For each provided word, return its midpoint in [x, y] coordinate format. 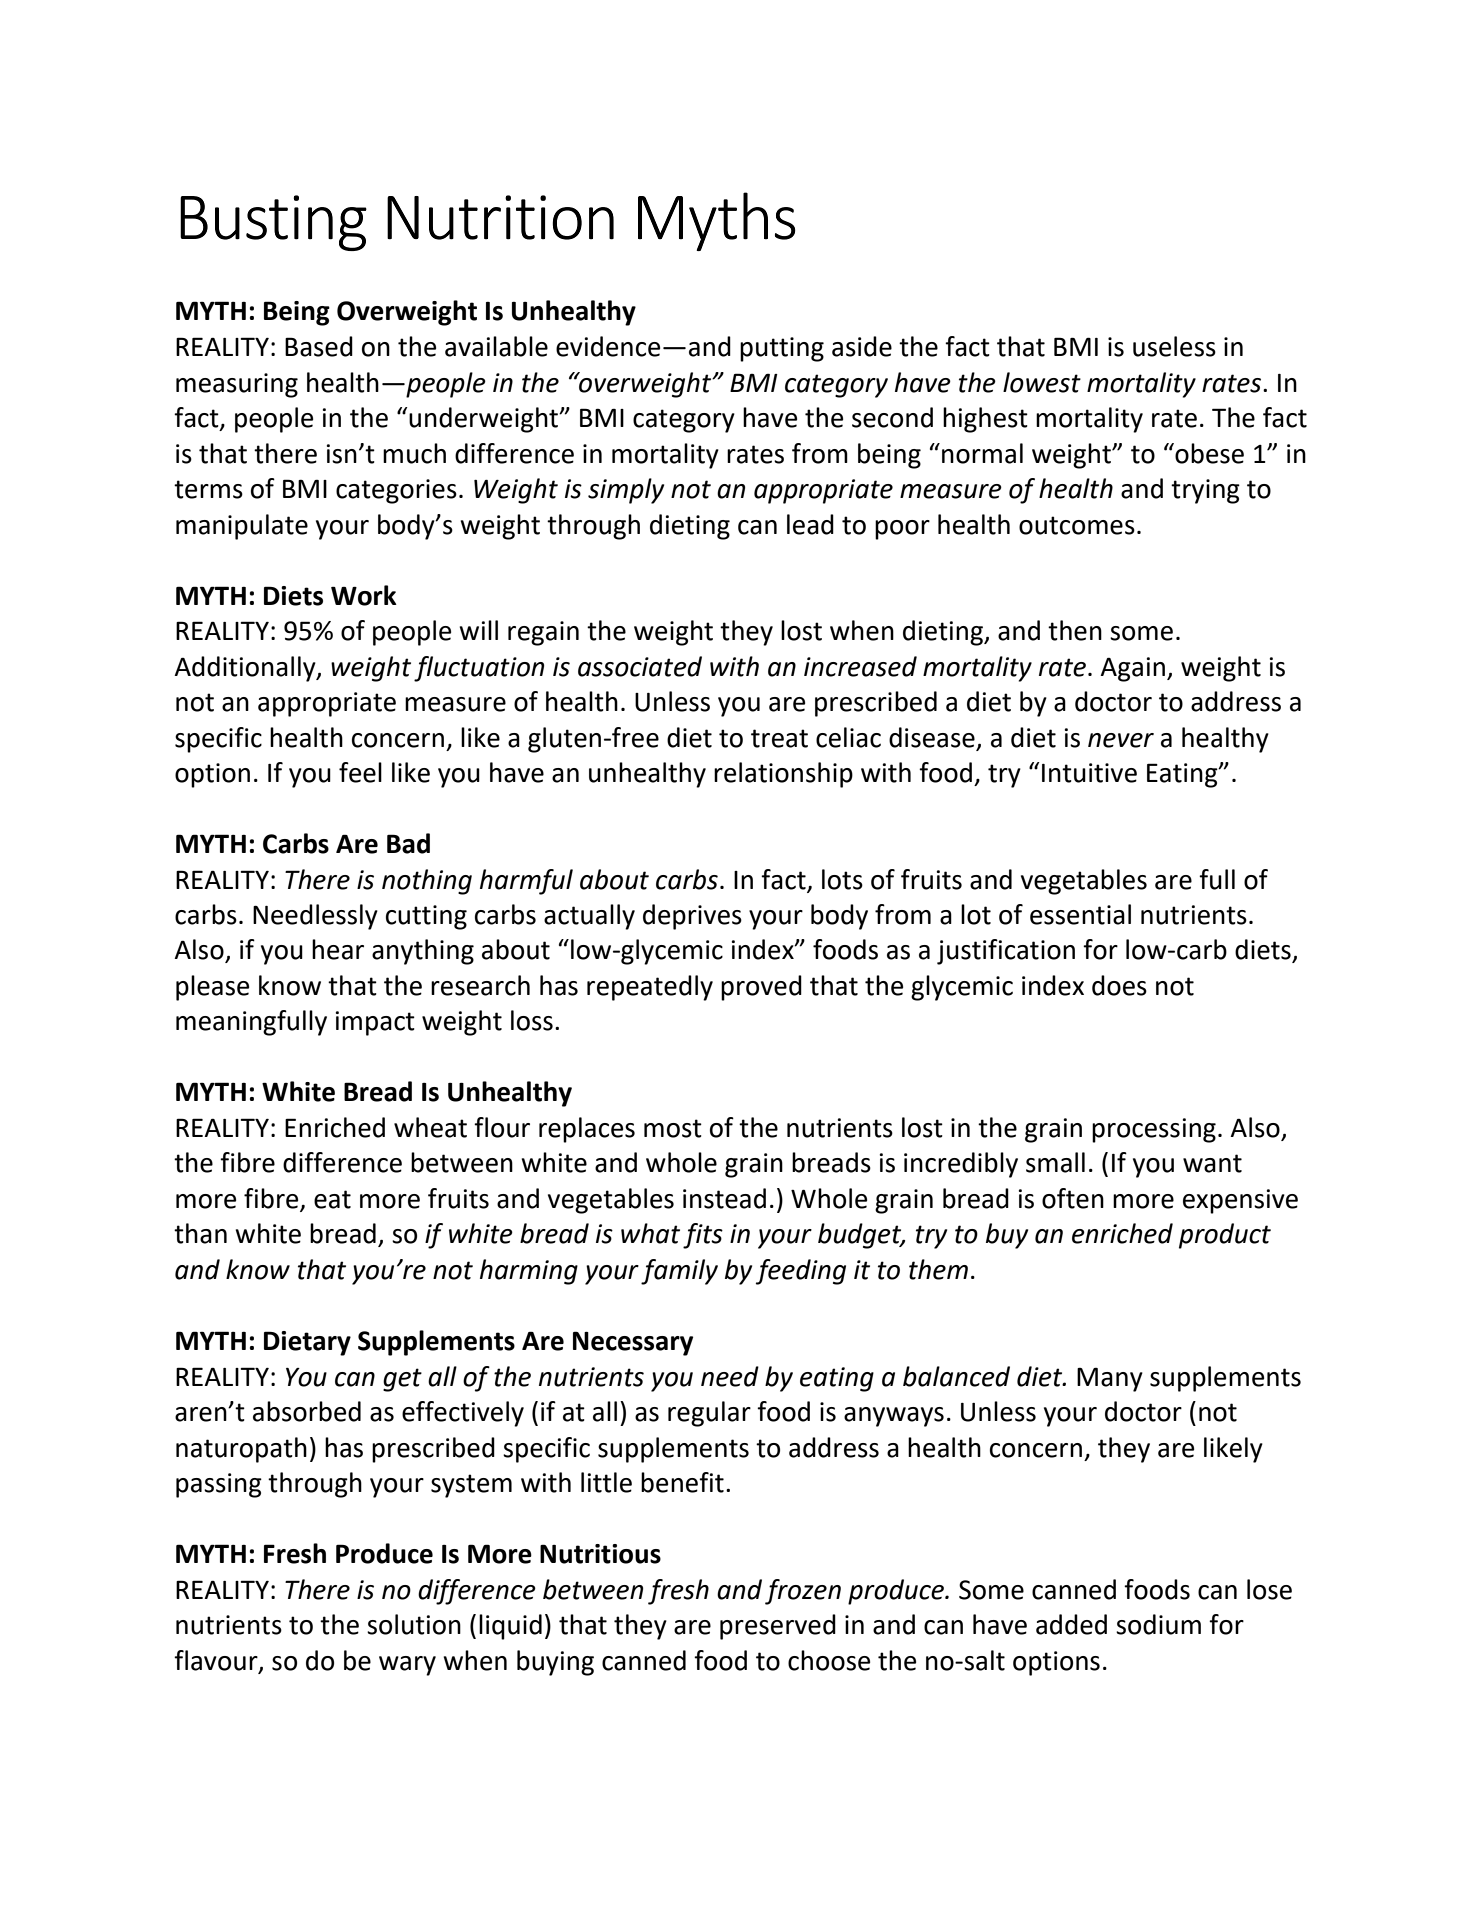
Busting [273, 223]
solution [414, 1624]
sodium [1158, 1624]
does [1119, 985]
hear [338, 949]
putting [782, 349]
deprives [692, 917]
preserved [778, 1627]
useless [1174, 346]
